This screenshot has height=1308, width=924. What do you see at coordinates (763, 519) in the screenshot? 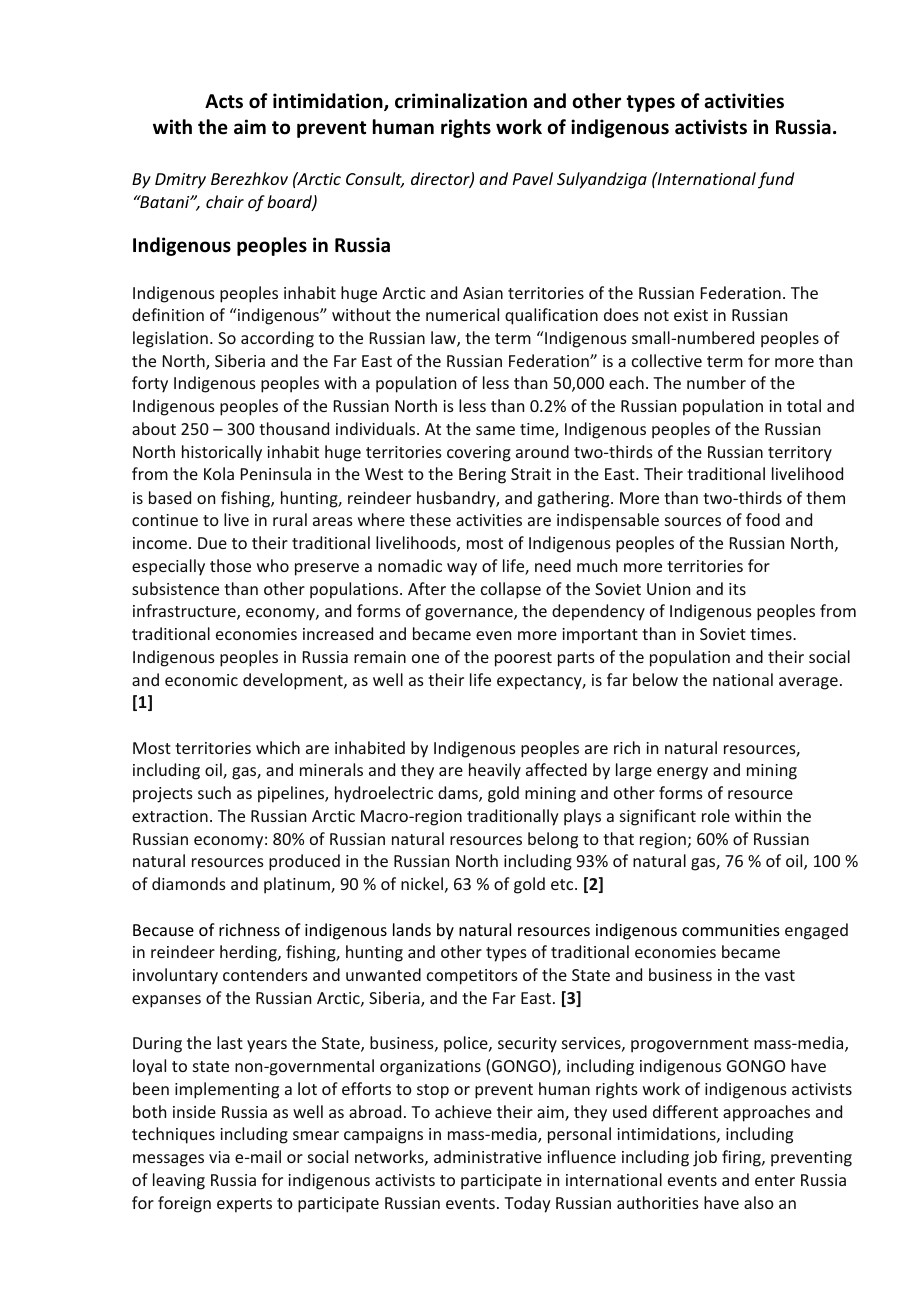
I see `food` at bounding box center [763, 519].
